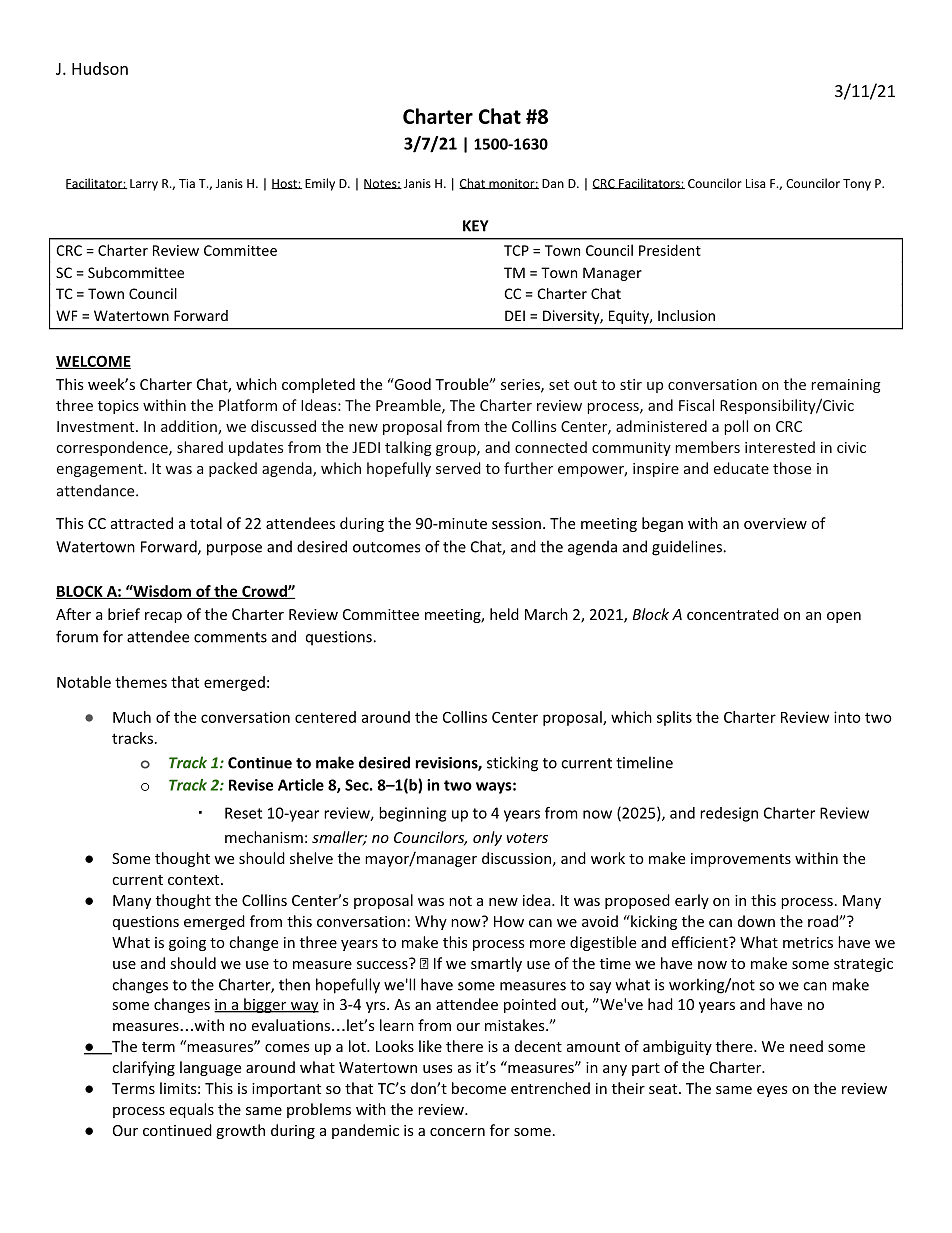  I want to click on WELCOME, so click(93, 362).
